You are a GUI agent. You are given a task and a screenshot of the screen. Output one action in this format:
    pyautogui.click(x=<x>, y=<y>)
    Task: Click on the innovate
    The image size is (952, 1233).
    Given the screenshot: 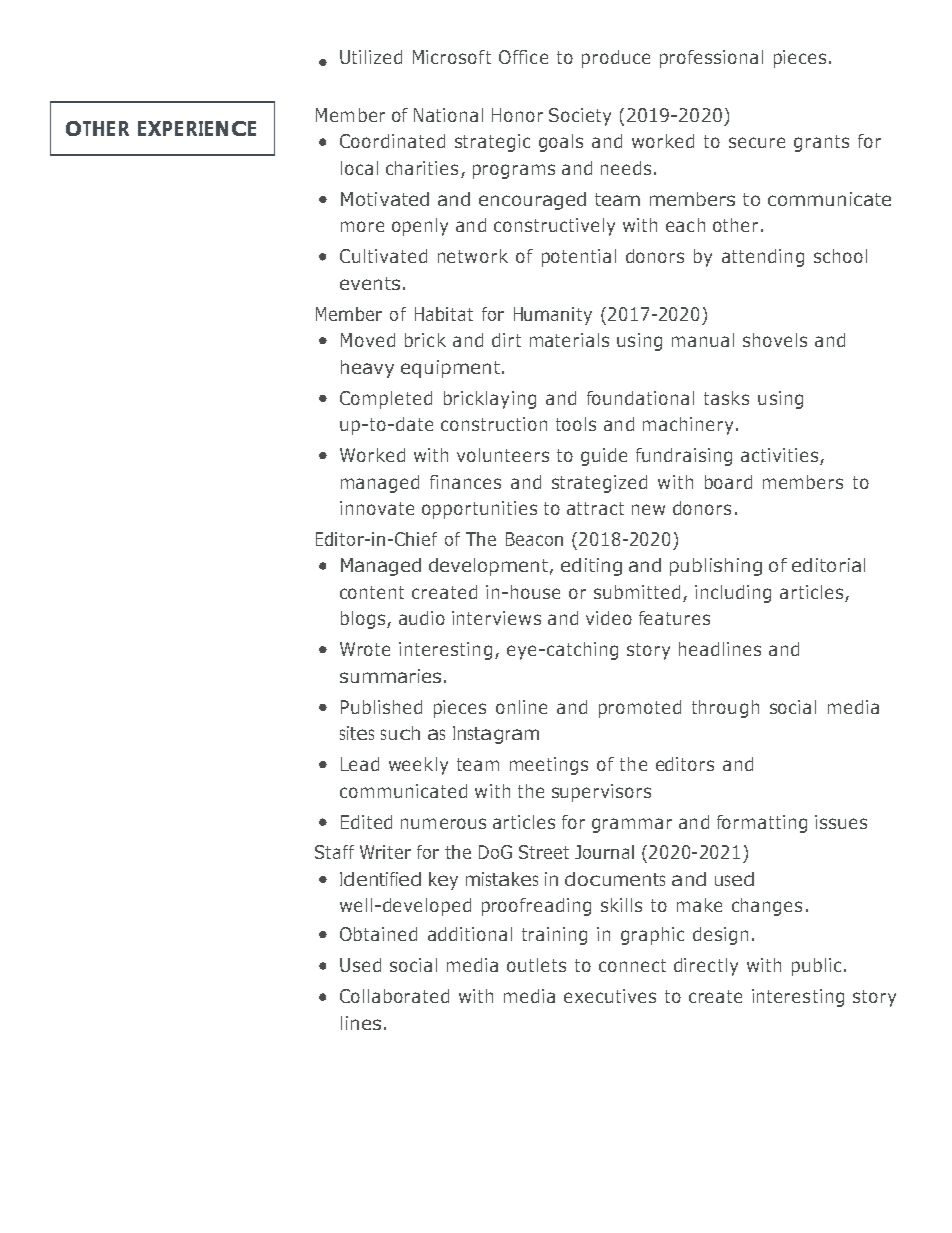 What is the action you would take?
    pyautogui.click(x=377, y=508)
